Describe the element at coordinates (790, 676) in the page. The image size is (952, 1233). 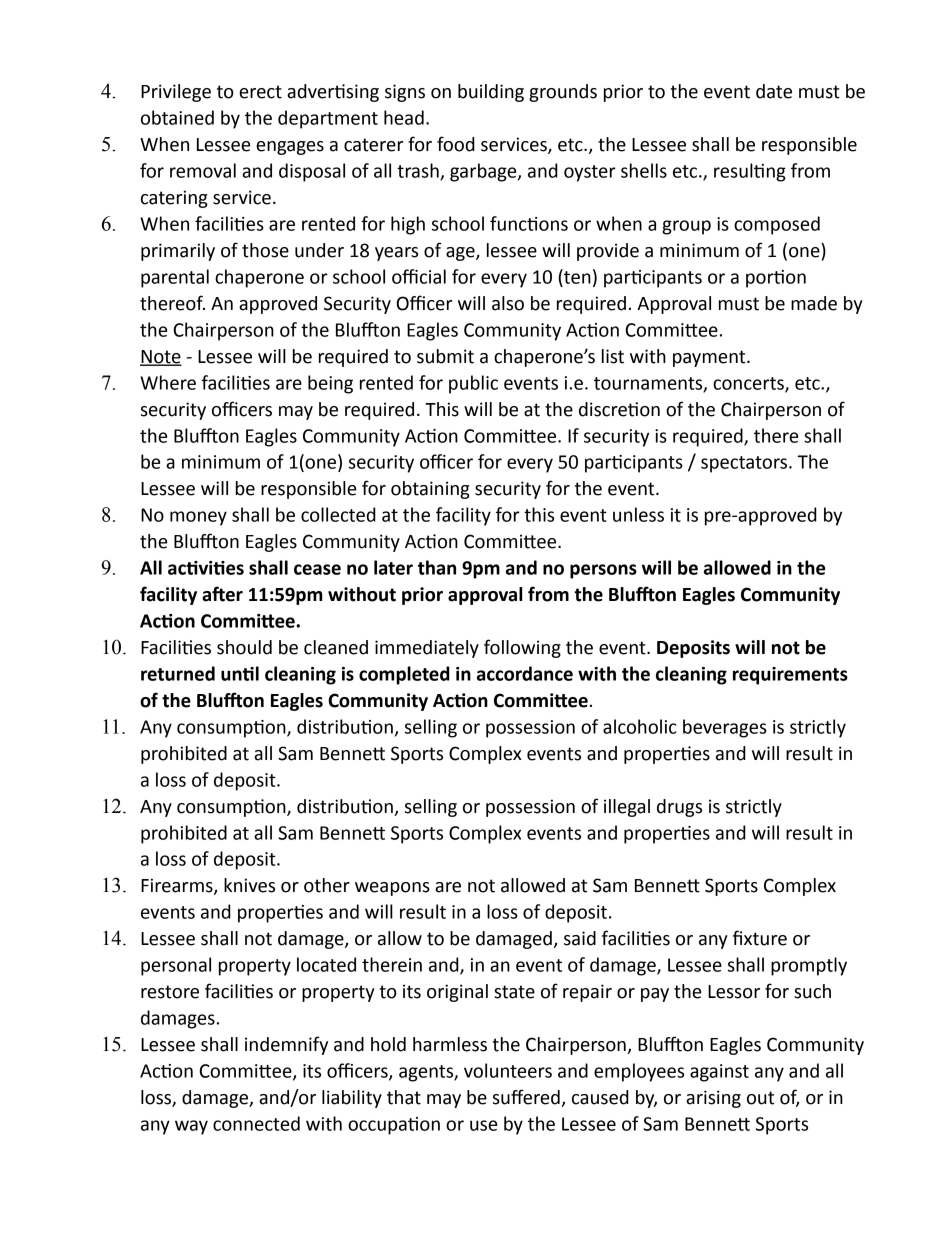
I see `requirements` at that location.
